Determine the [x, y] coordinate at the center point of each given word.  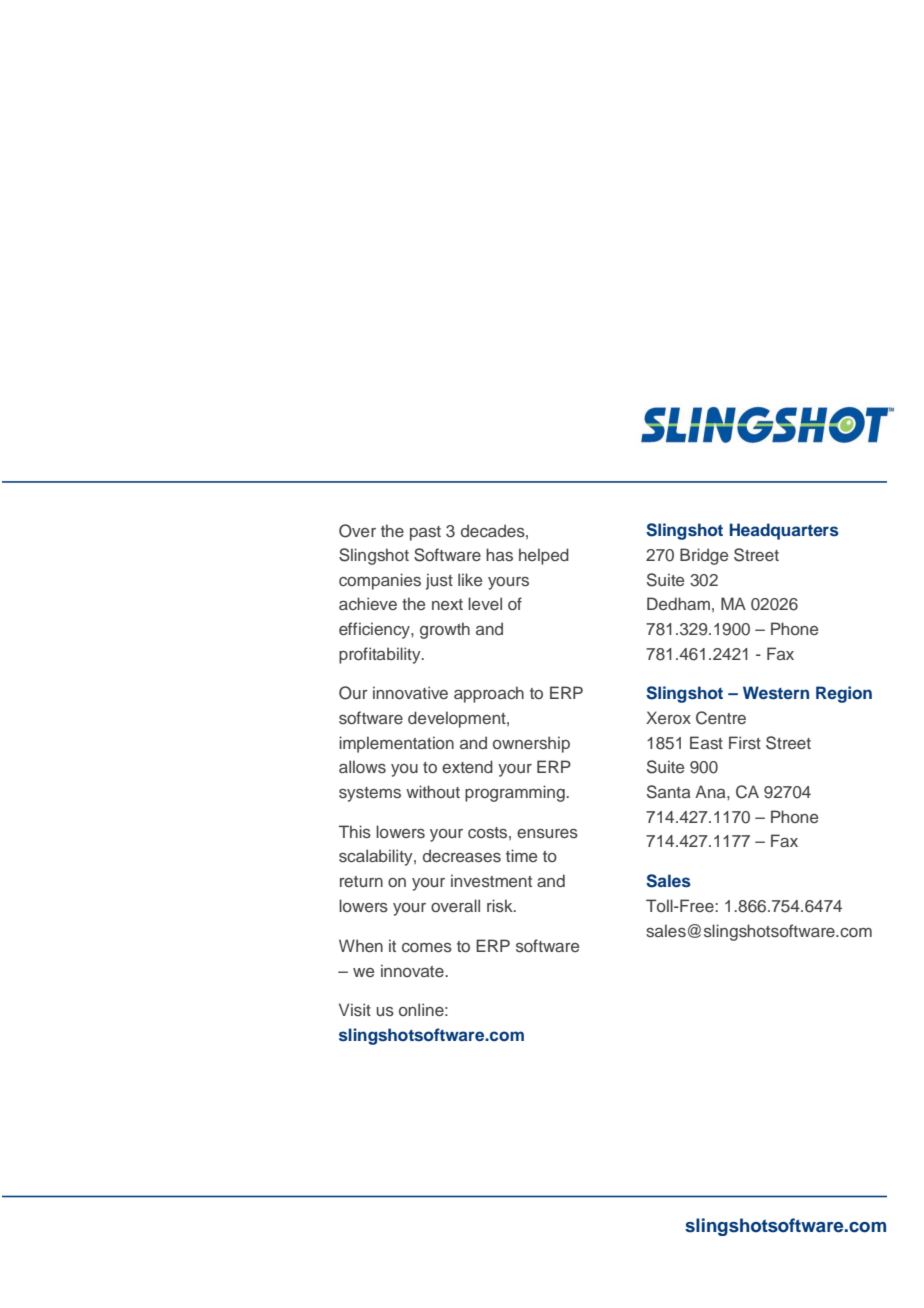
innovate [413, 970]
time [521, 855]
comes [427, 948]
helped [544, 556]
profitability [381, 655]
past [425, 533]
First [745, 742]
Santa [668, 792]
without [433, 791]
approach [489, 694]
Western [776, 692]
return [361, 881]
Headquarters [784, 531]
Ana [711, 791]
